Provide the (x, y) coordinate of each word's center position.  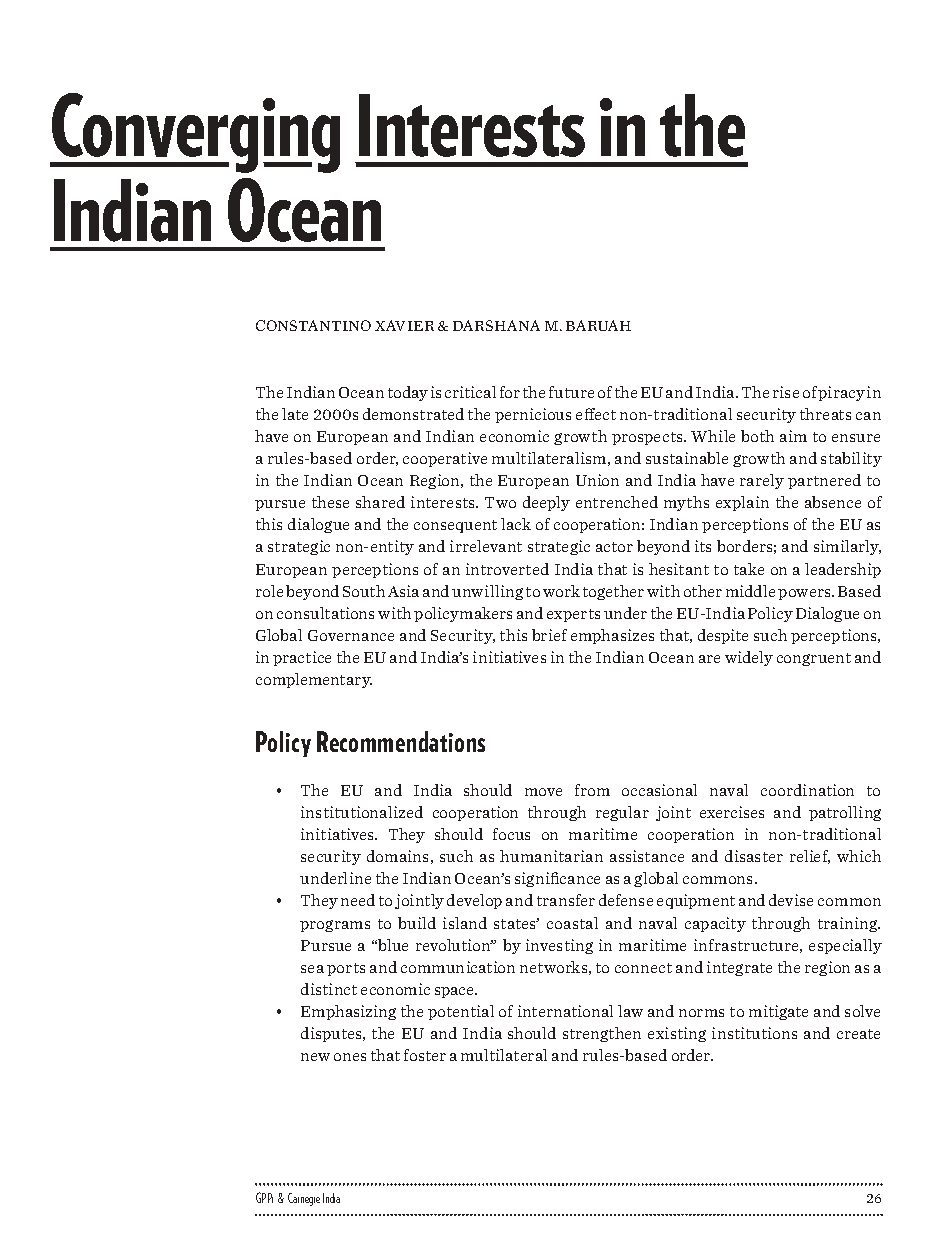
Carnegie (304, 1199)
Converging (195, 133)
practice (302, 658)
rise (786, 392)
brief (549, 635)
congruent (814, 659)
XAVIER (404, 325)
